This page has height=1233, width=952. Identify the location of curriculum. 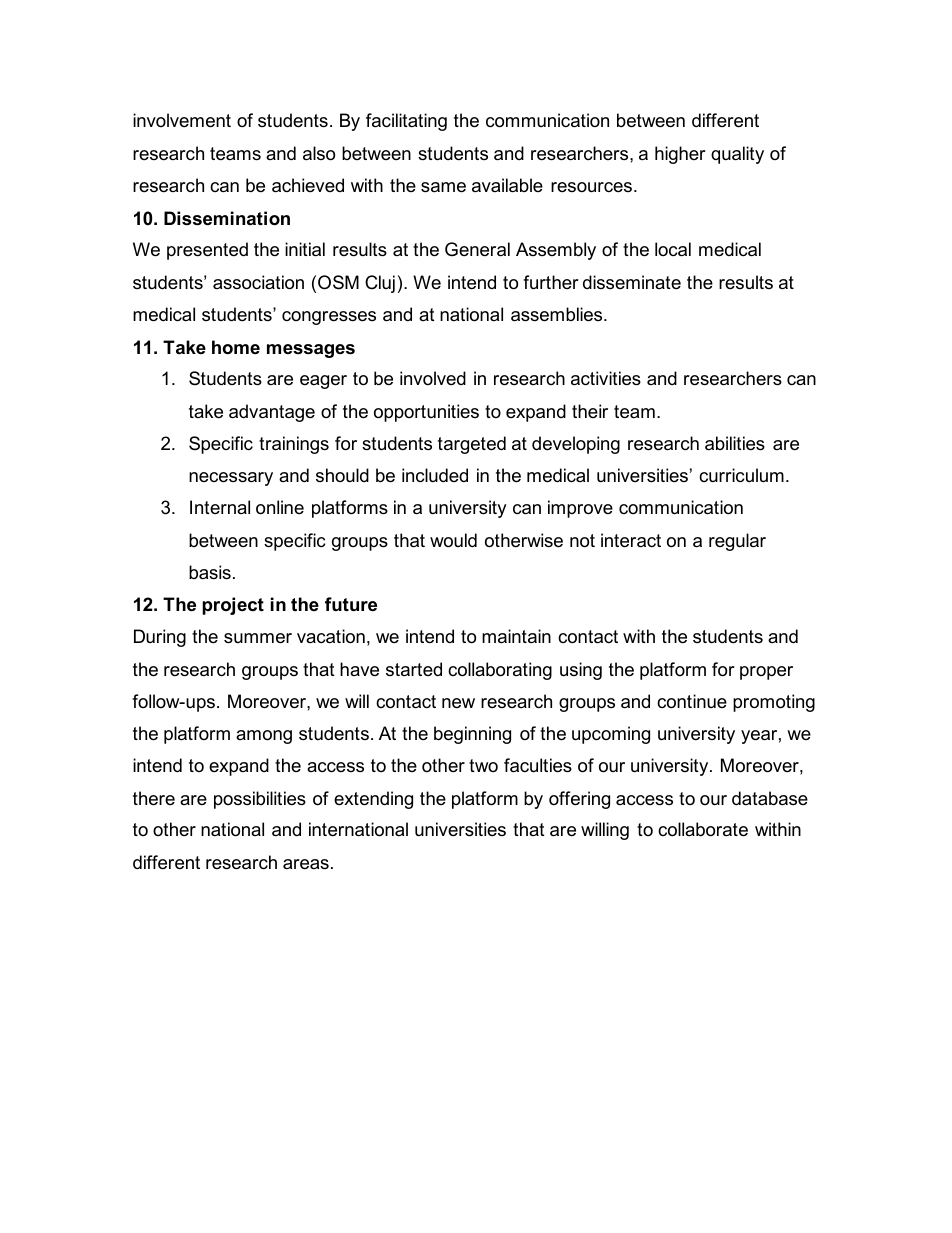
(741, 475).
